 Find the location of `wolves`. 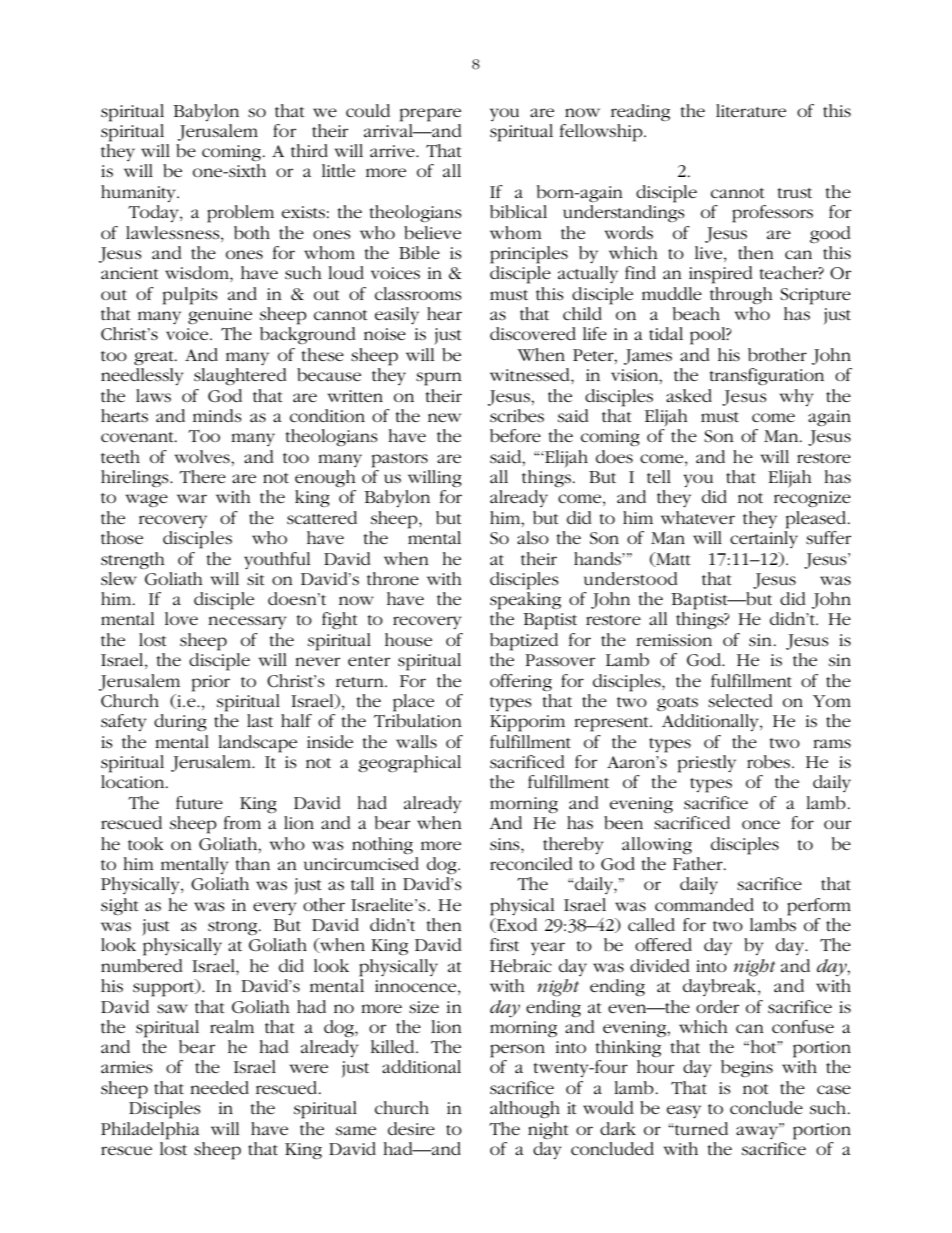

wolves is located at coordinates (203, 456).
